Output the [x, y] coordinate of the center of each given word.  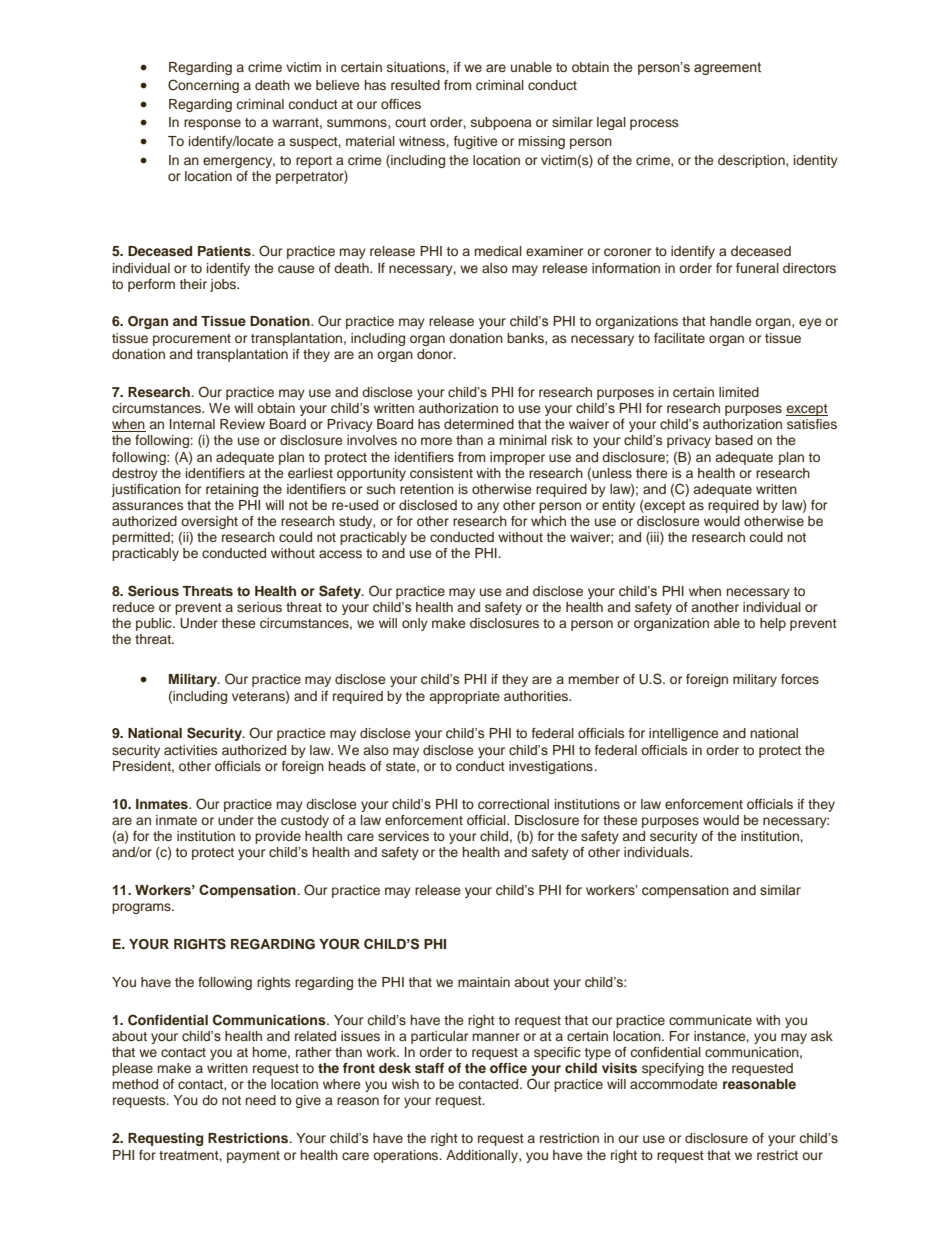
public [155, 624]
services [403, 836]
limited [739, 392]
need [261, 1100]
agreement [727, 68]
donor [436, 354]
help [773, 624]
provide [278, 837]
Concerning [203, 86]
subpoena [501, 123]
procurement [192, 340]
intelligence [684, 734]
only [415, 624]
